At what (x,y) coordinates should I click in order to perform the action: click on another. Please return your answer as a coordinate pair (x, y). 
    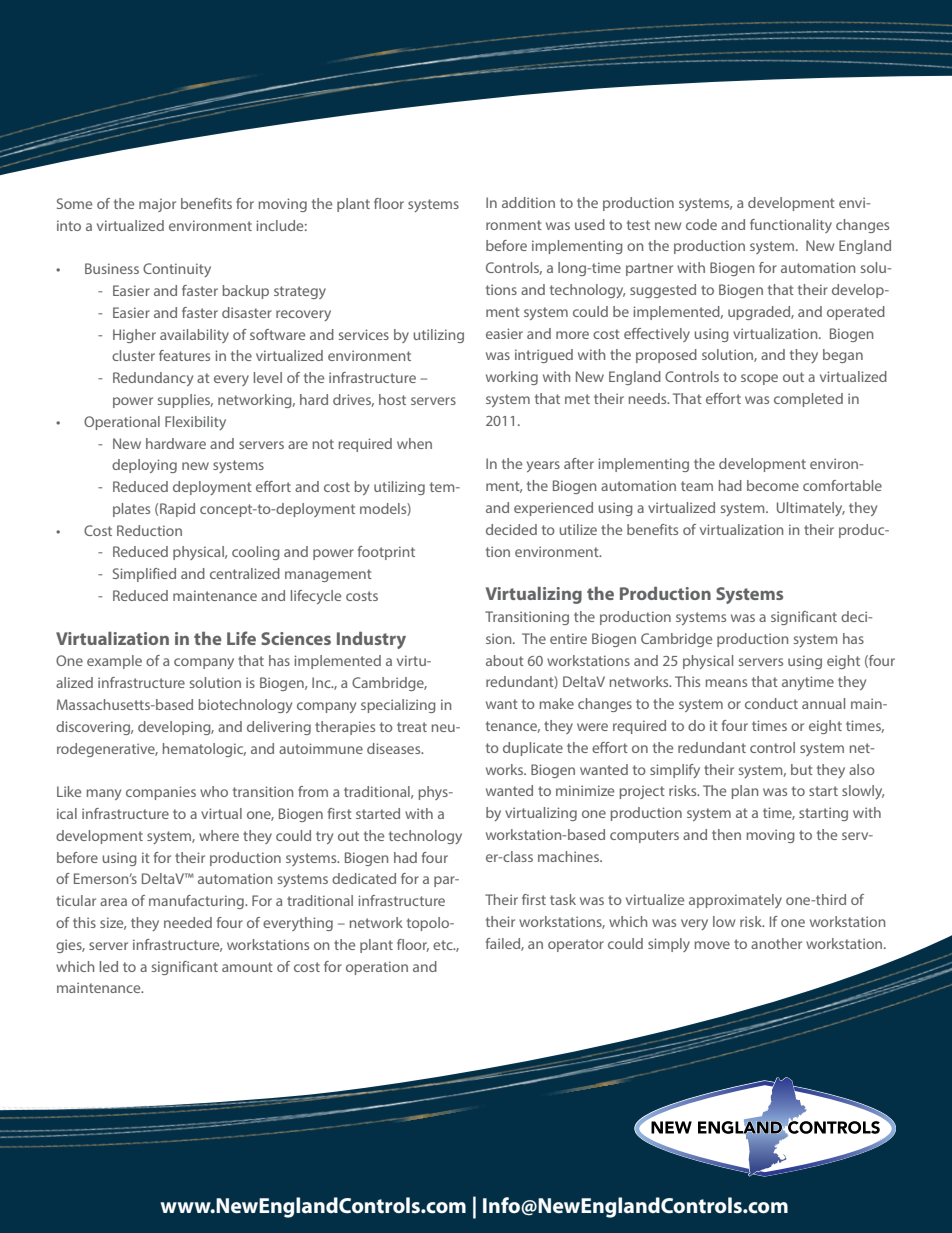
    Looking at the image, I should click on (776, 943).
